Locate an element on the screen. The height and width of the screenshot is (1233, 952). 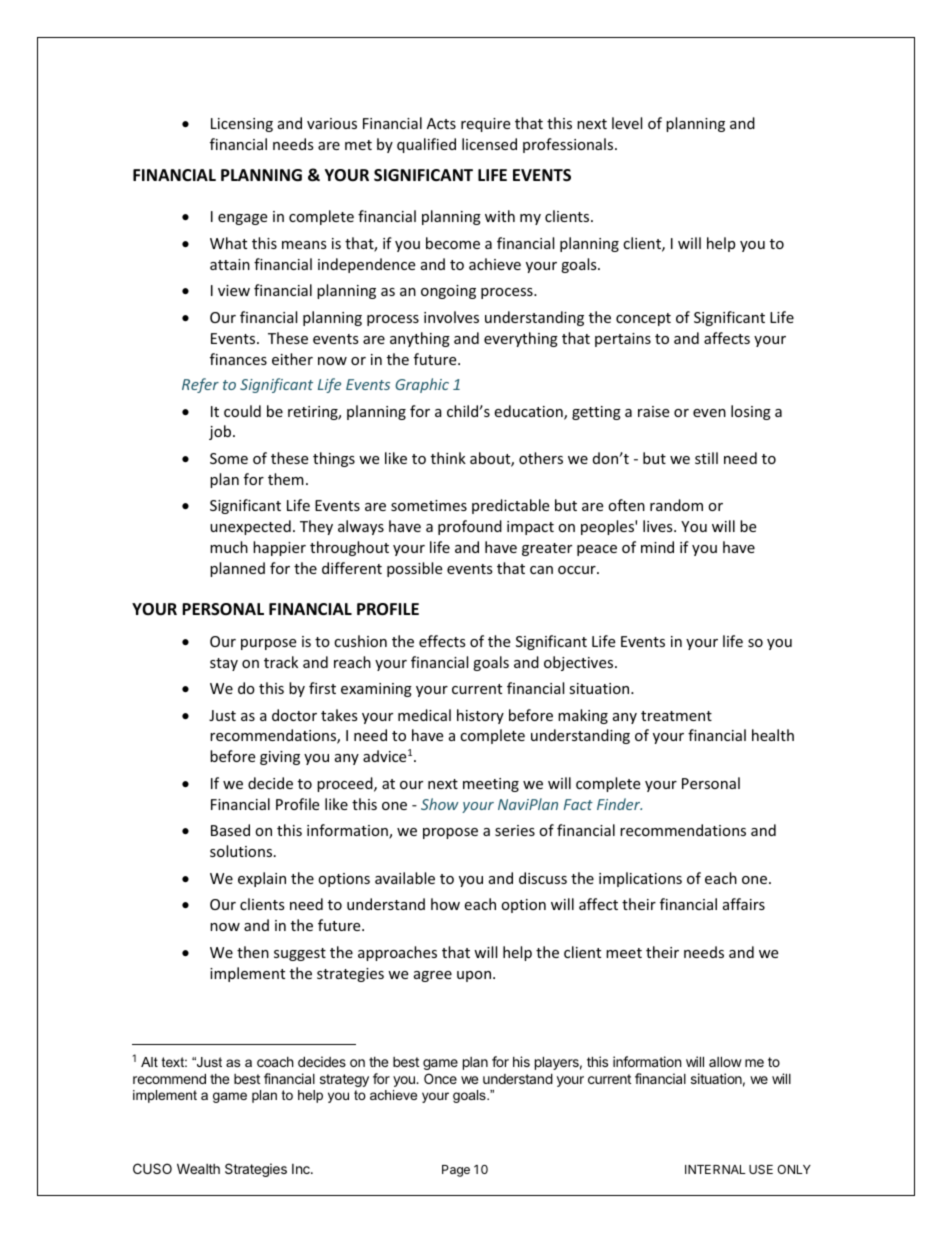
Inc is located at coordinates (302, 1169).
